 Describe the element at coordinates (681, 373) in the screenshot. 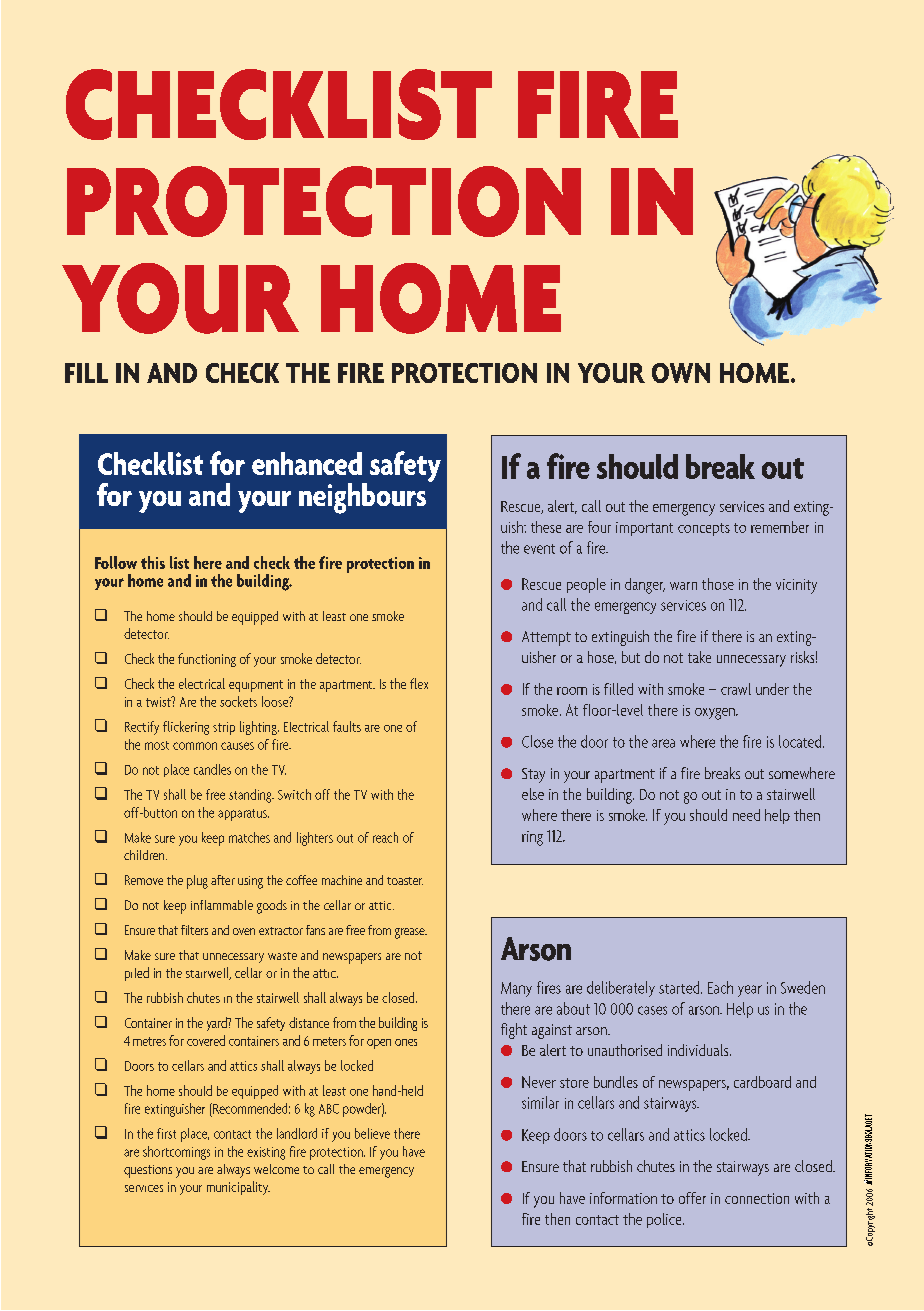

I see `OWN` at that location.
